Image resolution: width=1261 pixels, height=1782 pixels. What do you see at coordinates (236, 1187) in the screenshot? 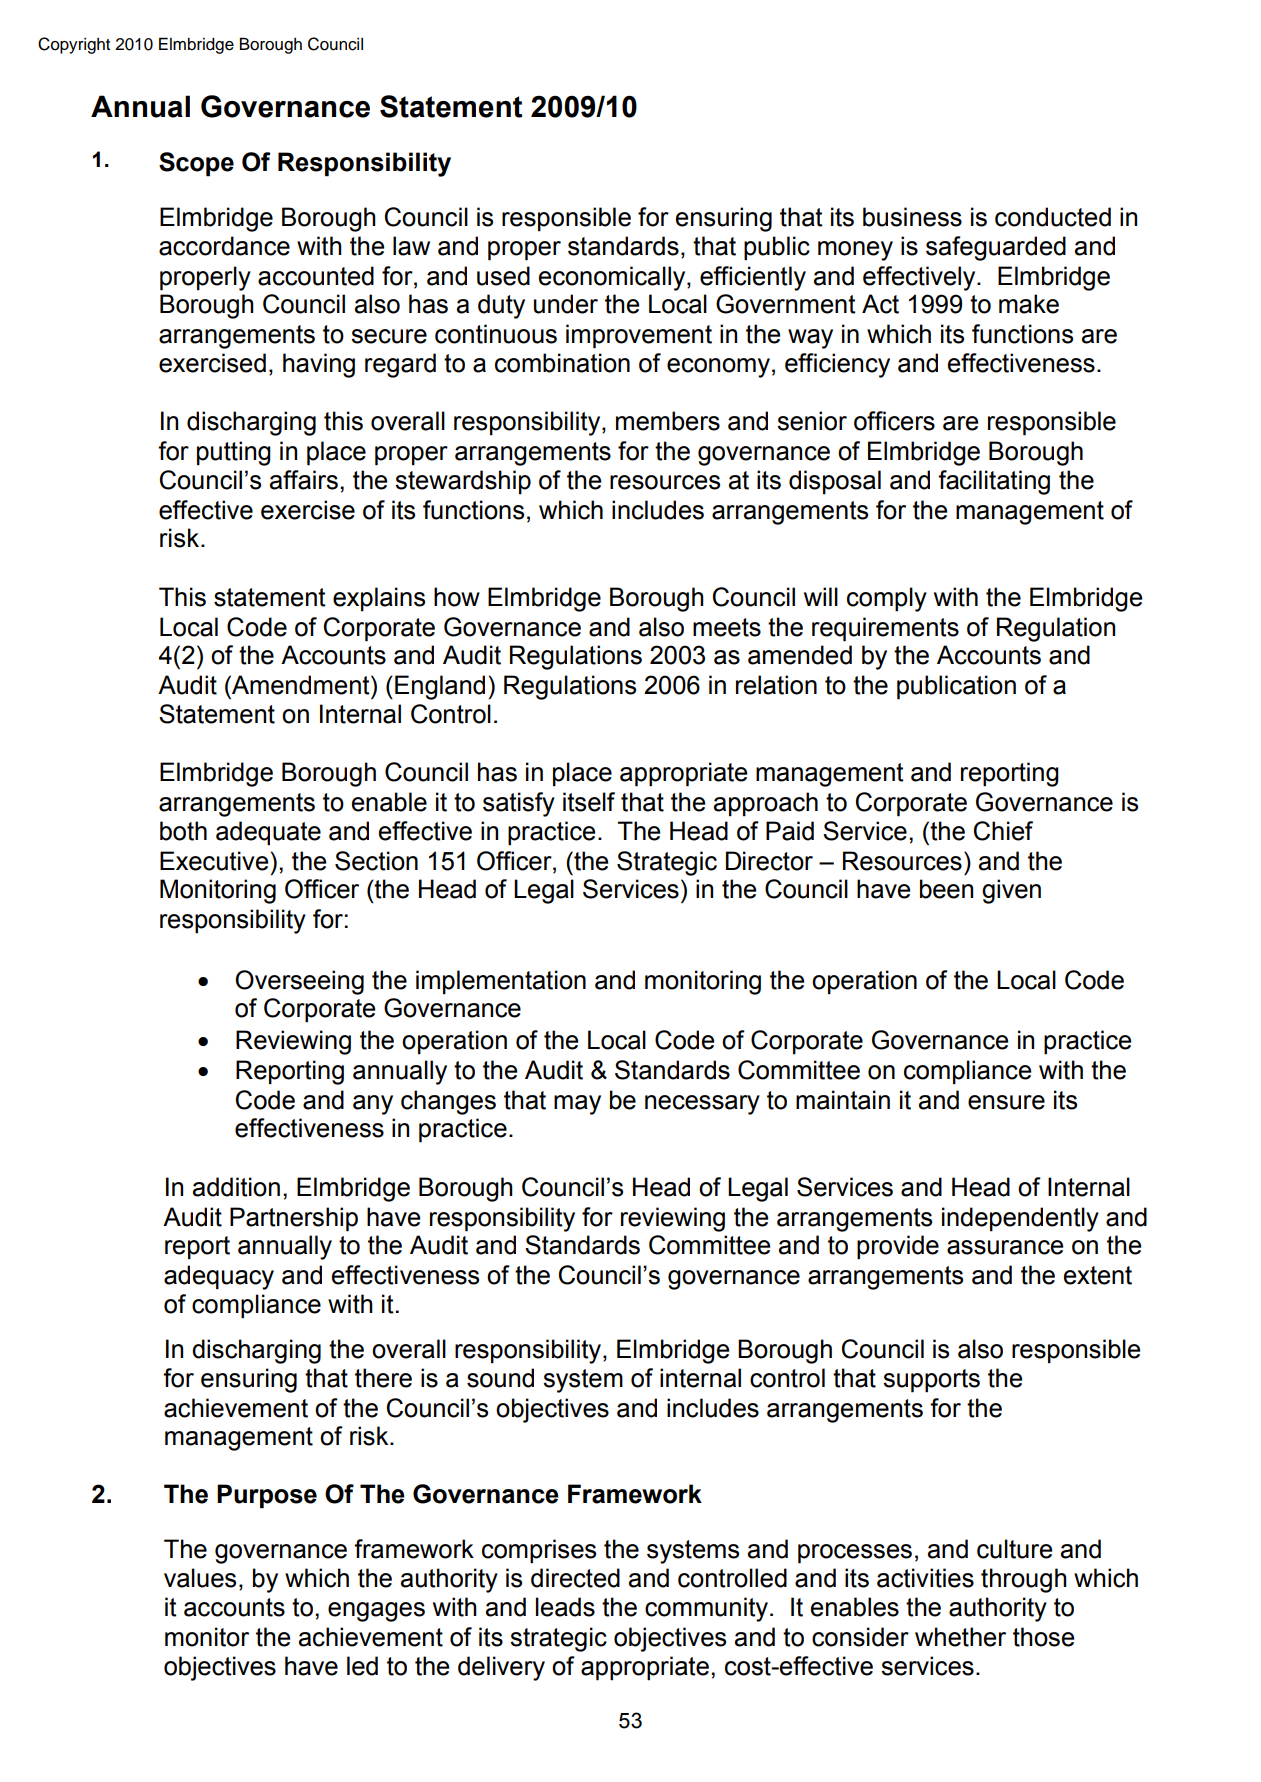
I see `addition` at bounding box center [236, 1187].
